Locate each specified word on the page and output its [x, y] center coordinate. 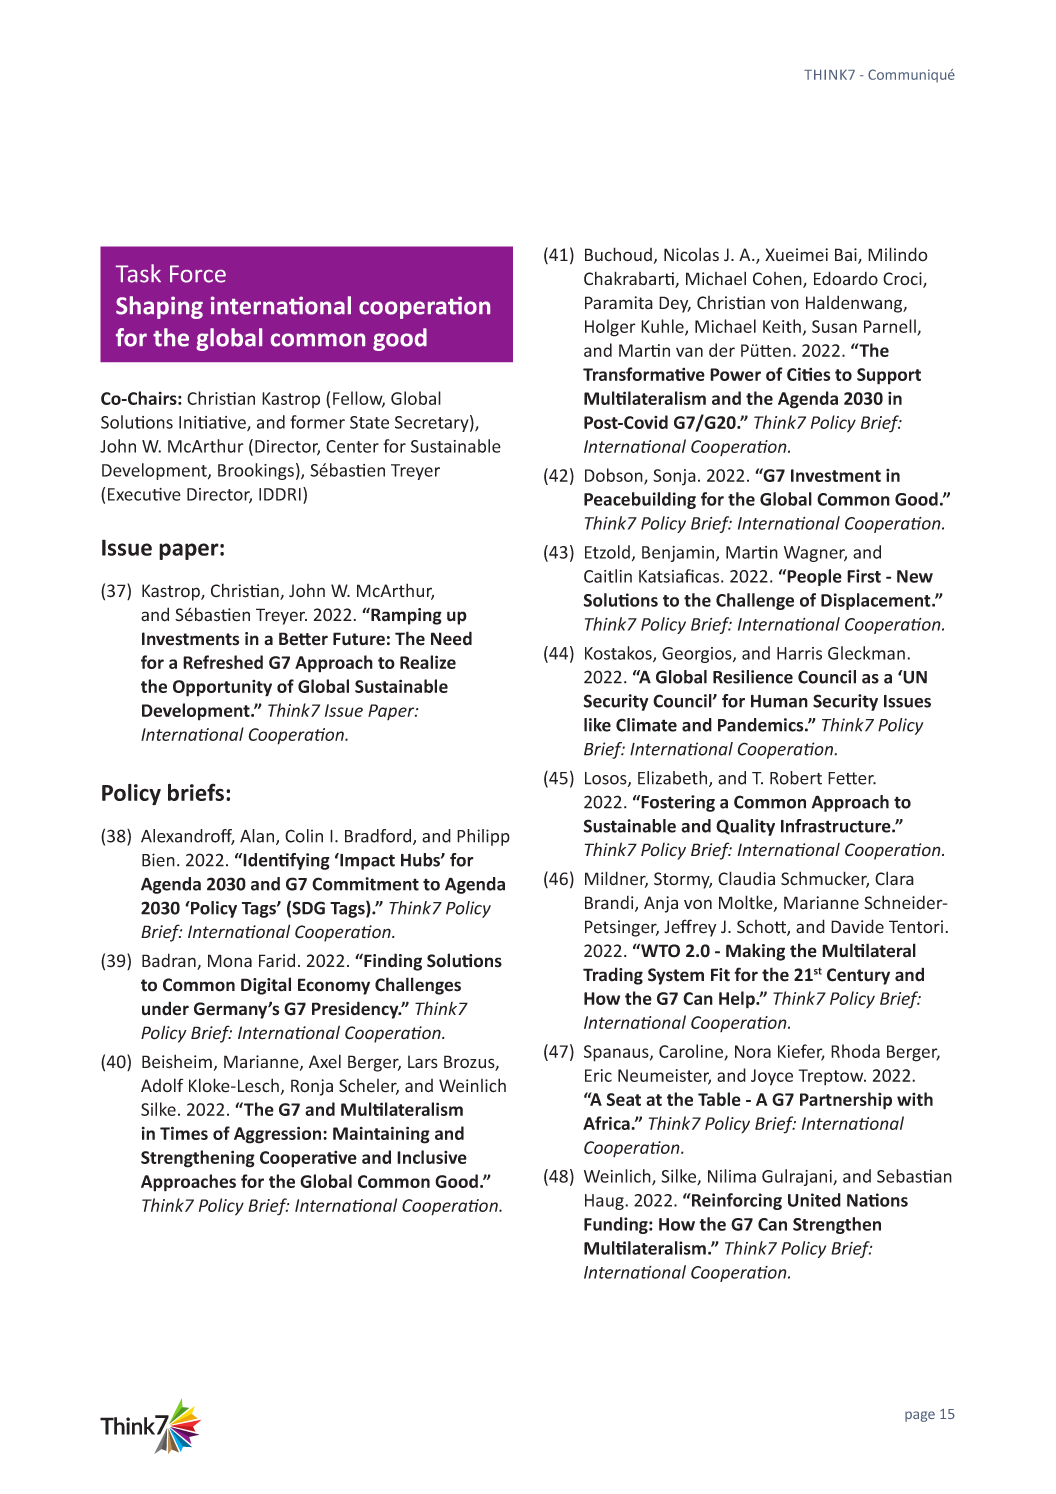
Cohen [778, 280]
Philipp [483, 837]
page [920, 1416]
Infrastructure [837, 826]
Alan [258, 837]
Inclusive [432, 1157]
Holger [610, 328]
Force [198, 274]
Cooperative [308, 1159]
